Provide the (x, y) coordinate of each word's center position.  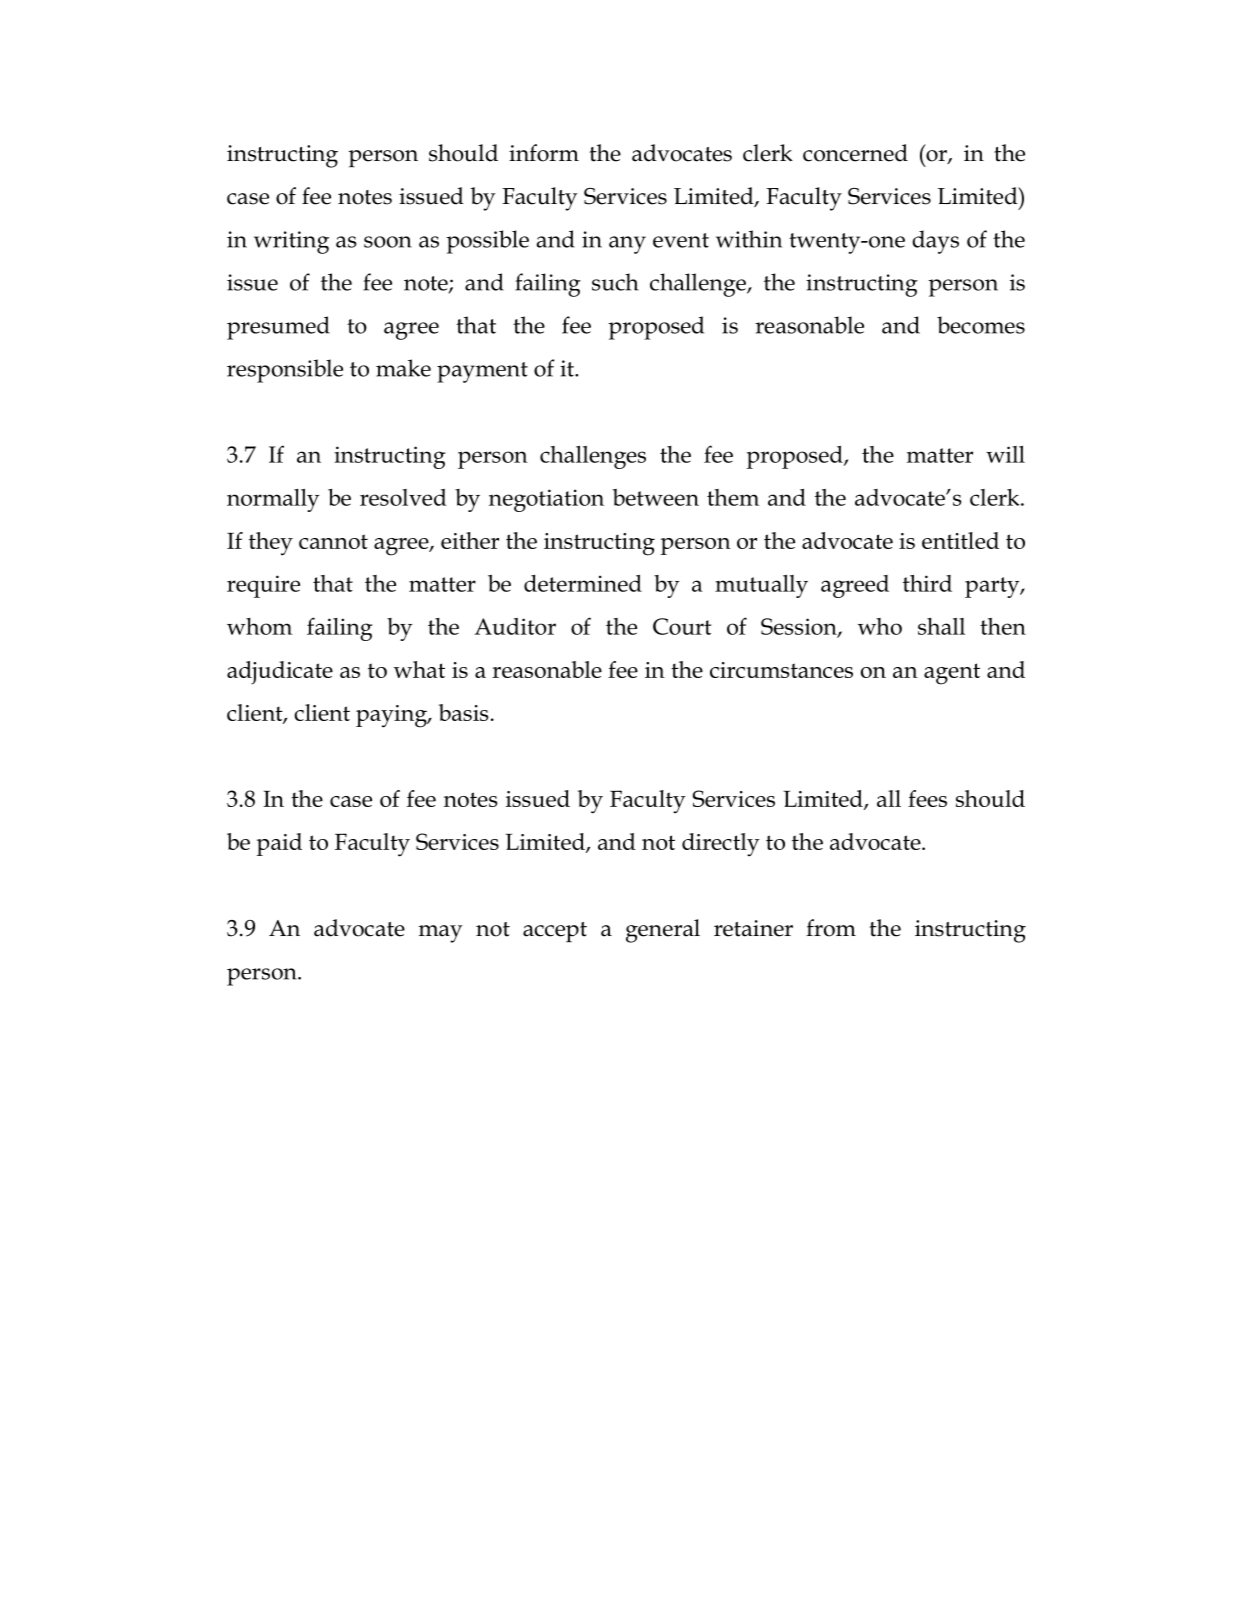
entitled (960, 540)
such (615, 282)
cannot (333, 541)
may (441, 934)
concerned (855, 153)
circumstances (781, 670)
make (403, 368)
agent (952, 674)
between (656, 497)
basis (464, 712)
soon (388, 242)
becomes (981, 325)
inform (544, 153)
